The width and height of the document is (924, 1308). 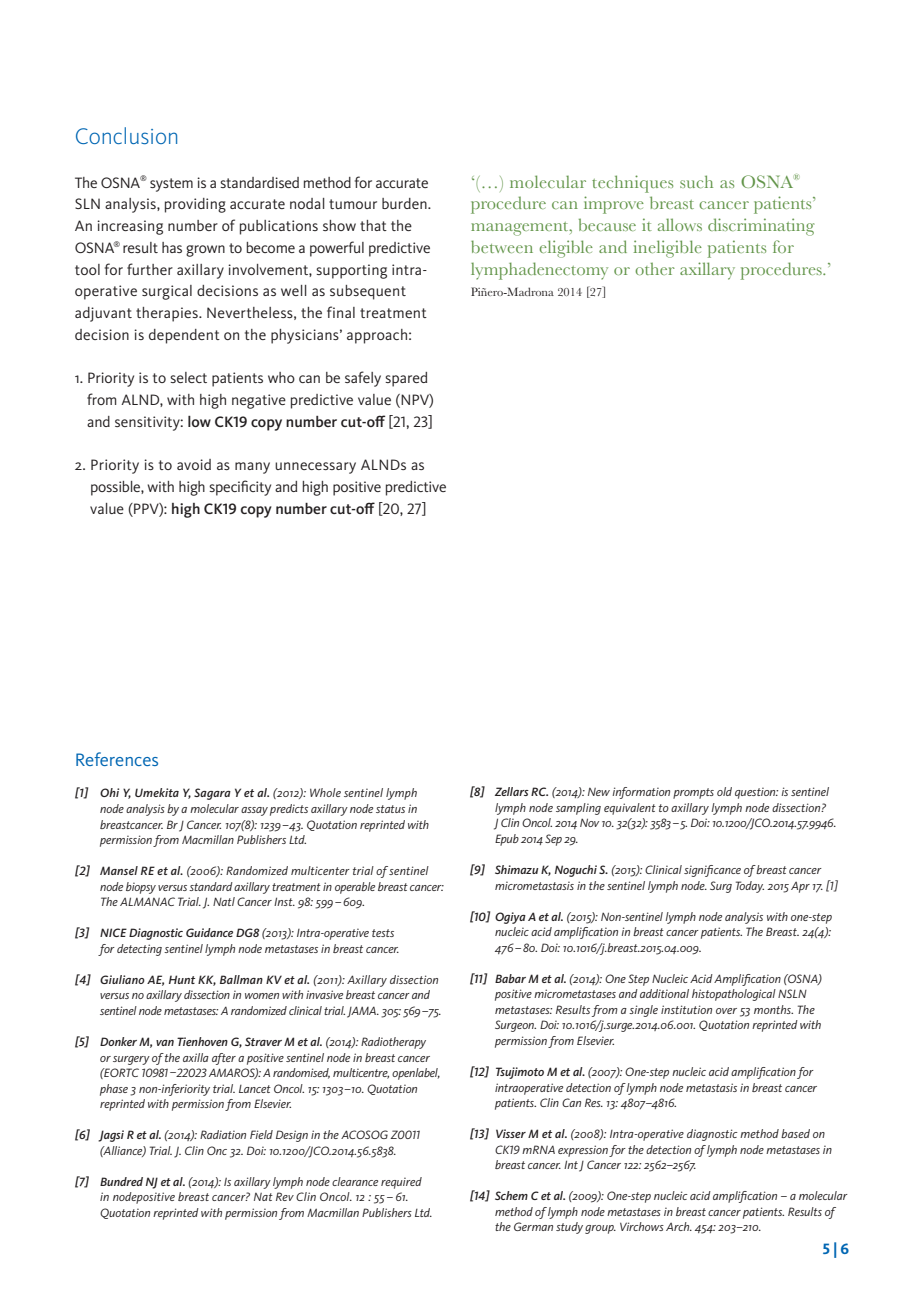 What do you see at coordinates (696, 181) in the document?
I see `such` at bounding box center [696, 181].
